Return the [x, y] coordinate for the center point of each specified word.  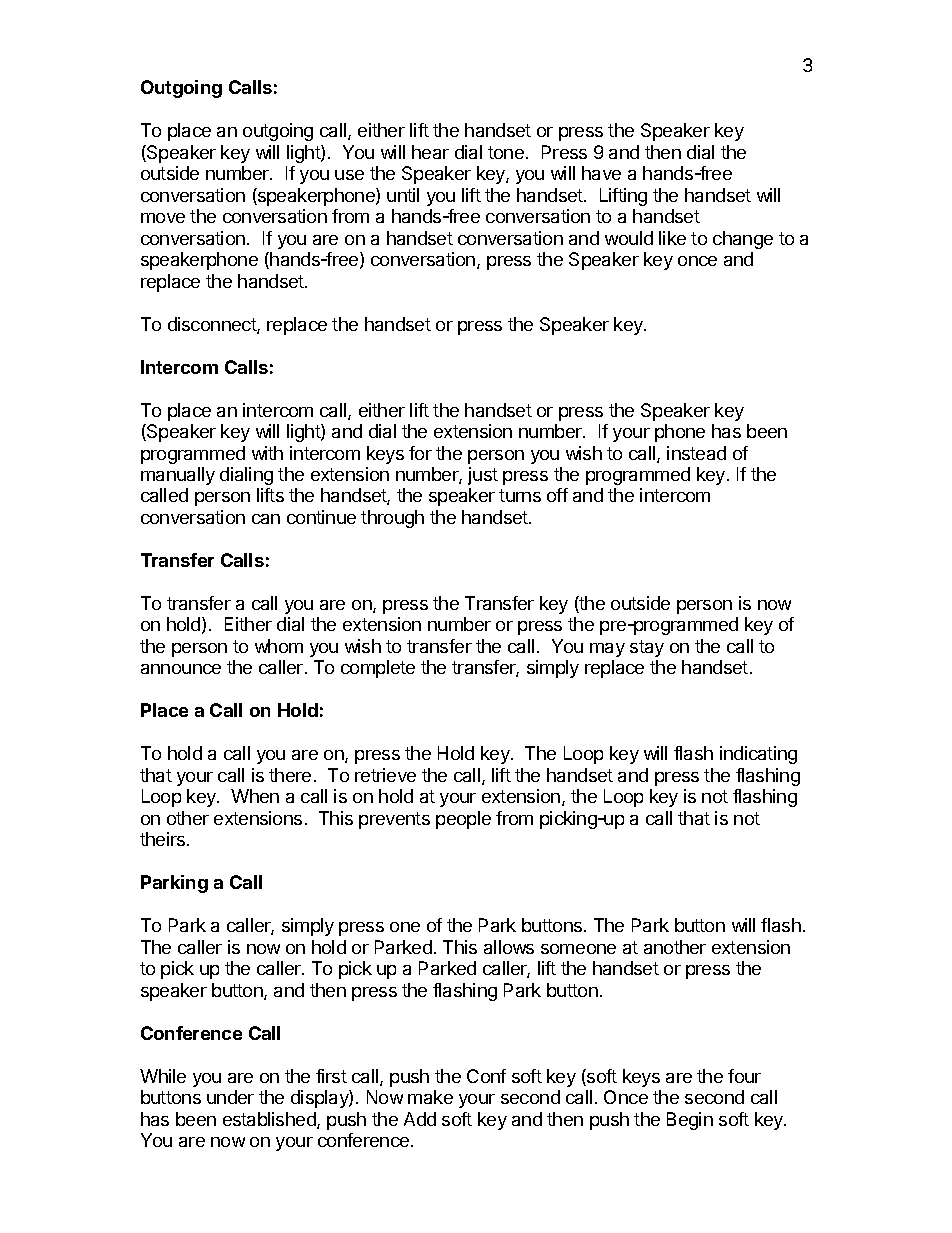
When [255, 796]
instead [696, 453]
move [163, 218]
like [672, 238]
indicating [758, 755]
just [483, 476]
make [430, 1097]
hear [430, 152]
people [463, 820]
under [230, 1097]
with [267, 453]
